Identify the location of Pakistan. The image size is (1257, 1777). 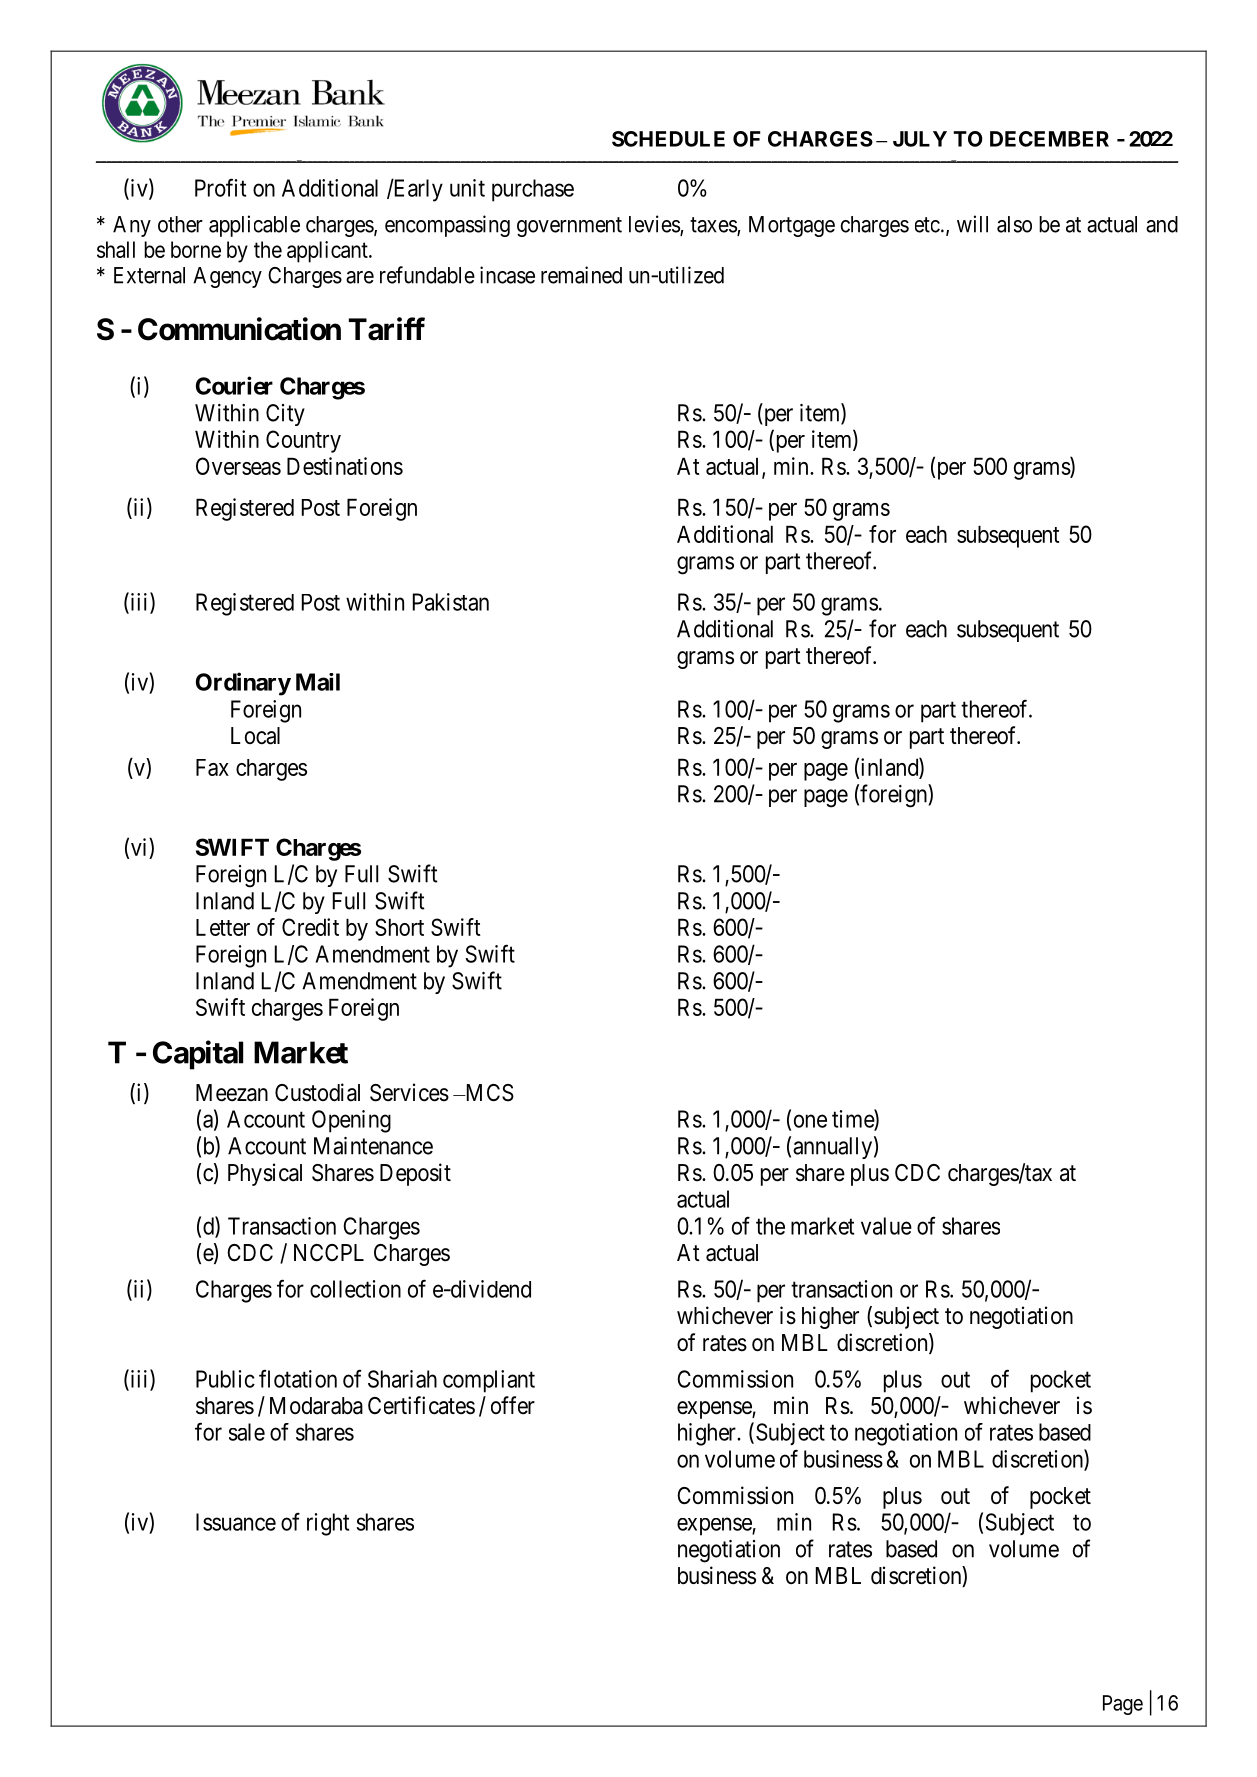
(451, 602).
